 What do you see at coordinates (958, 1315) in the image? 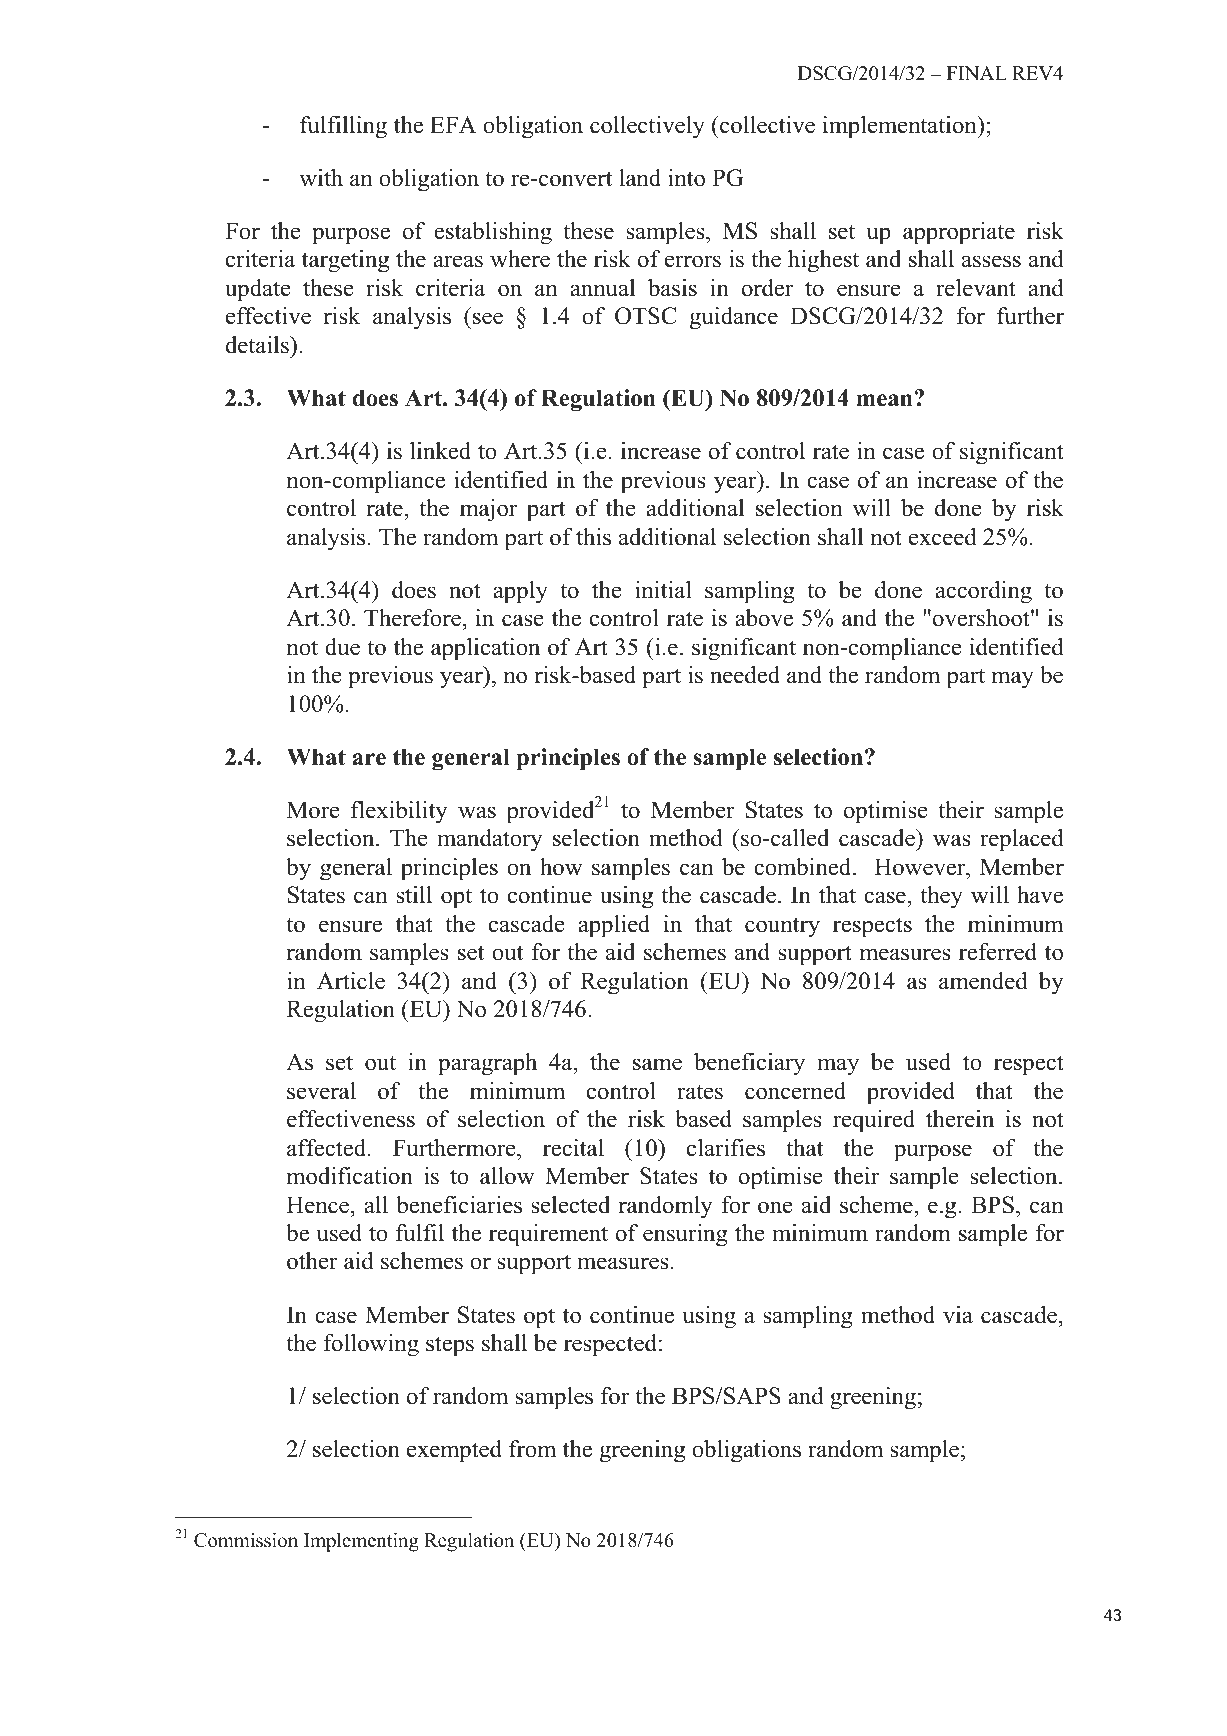
I see `via` at bounding box center [958, 1315].
